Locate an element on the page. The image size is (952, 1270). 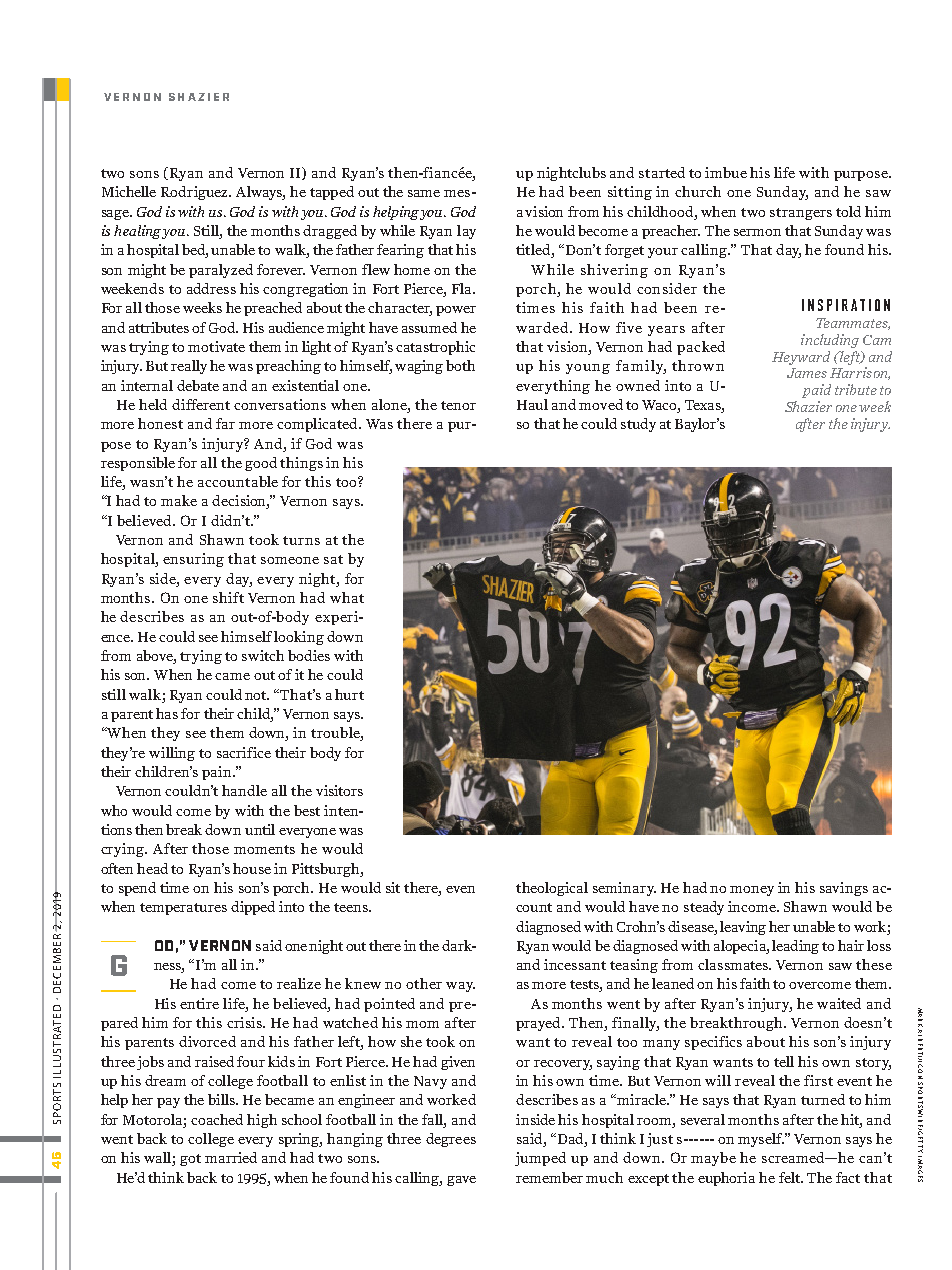
far is located at coordinates (225, 423).
